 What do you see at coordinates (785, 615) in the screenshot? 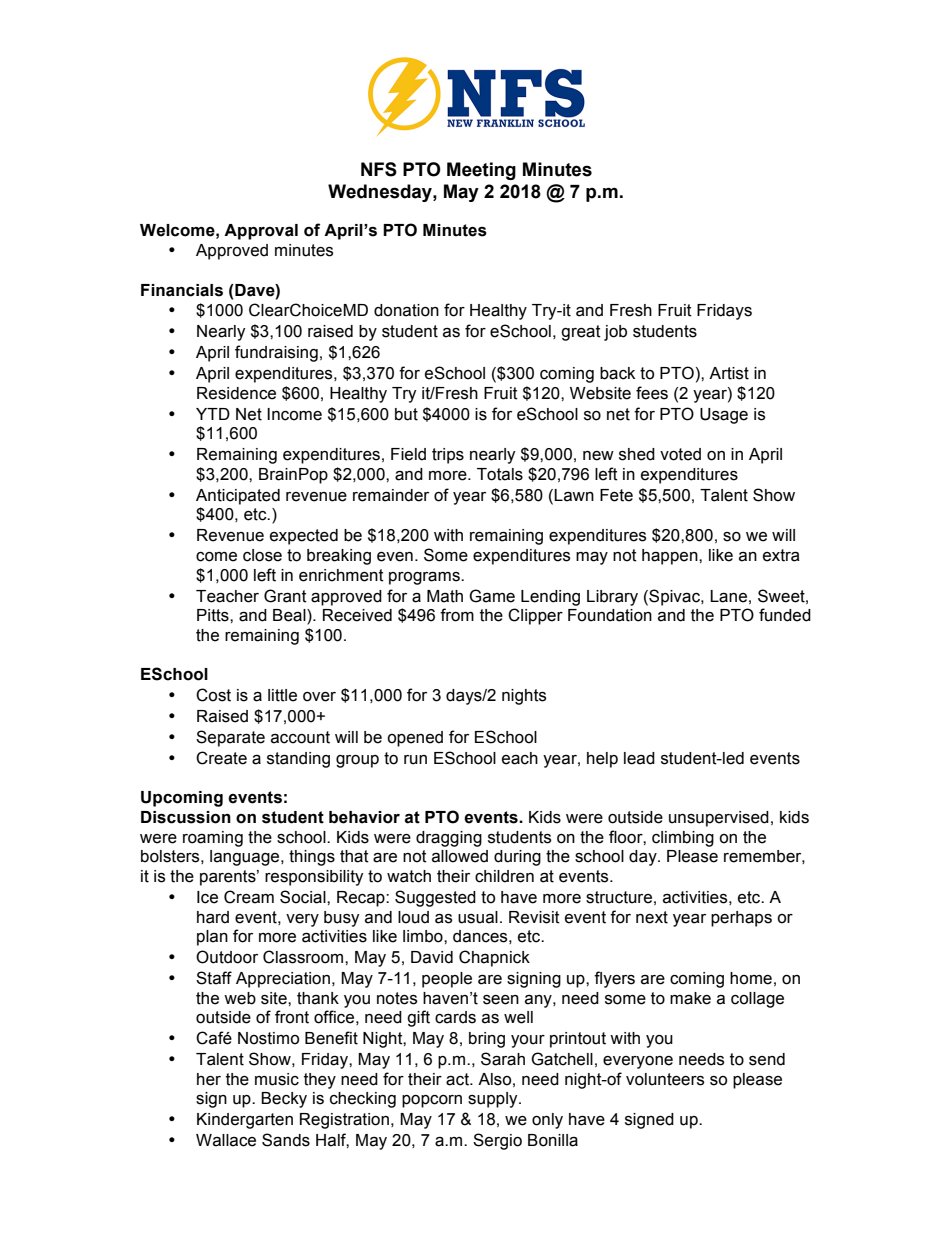
I see `funded` at bounding box center [785, 615].
